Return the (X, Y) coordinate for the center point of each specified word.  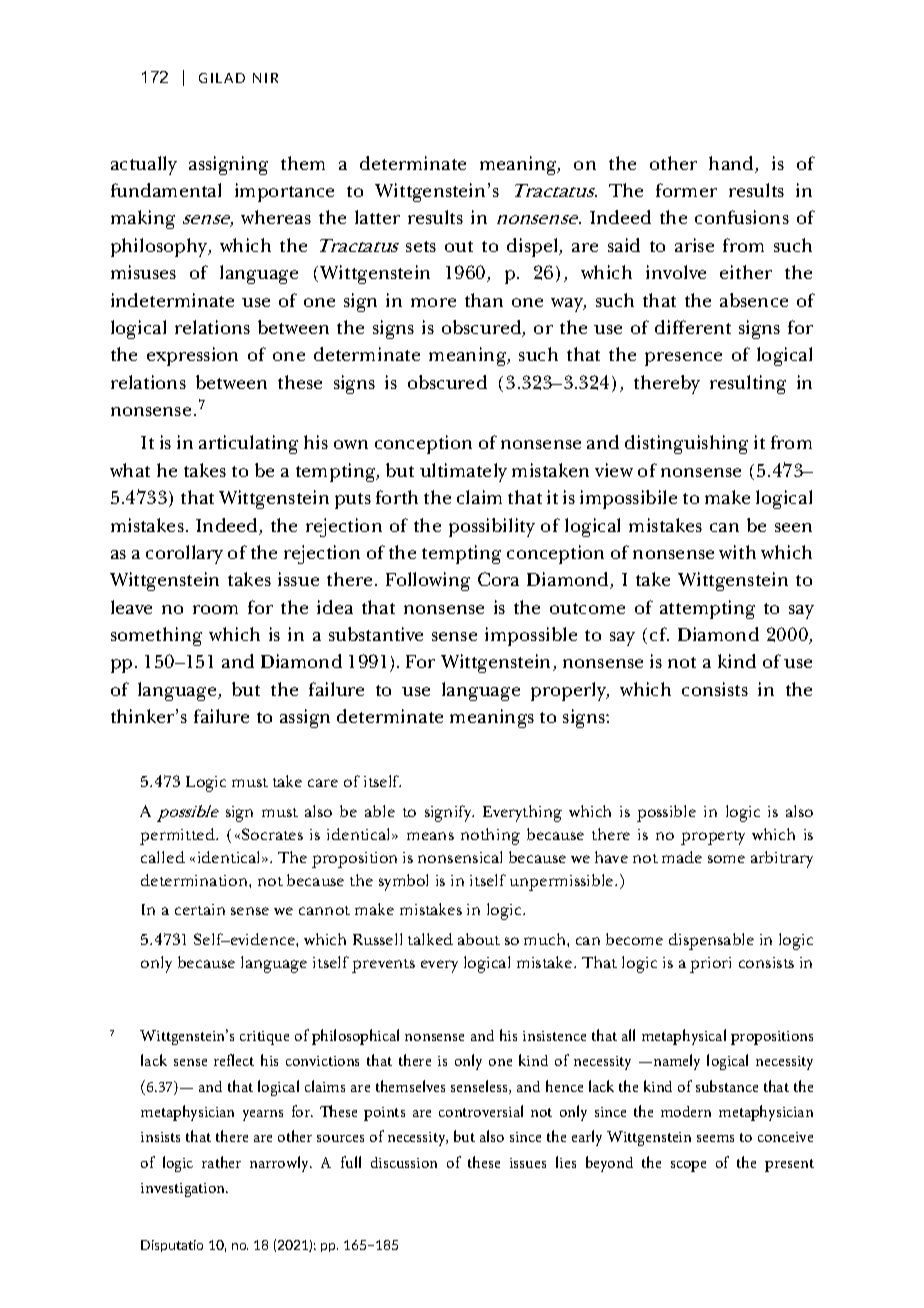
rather (221, 1162)
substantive (376, 634)
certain (200, 909)
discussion (404, 1162)
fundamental (166, 190)
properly (569, 691)
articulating (248, 444)
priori (710, 965)
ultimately (463, 472)
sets (421, 246)
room (215, 609)
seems (715, 1138)
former (686, 190)
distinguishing (686, 444)
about (479, 939)
